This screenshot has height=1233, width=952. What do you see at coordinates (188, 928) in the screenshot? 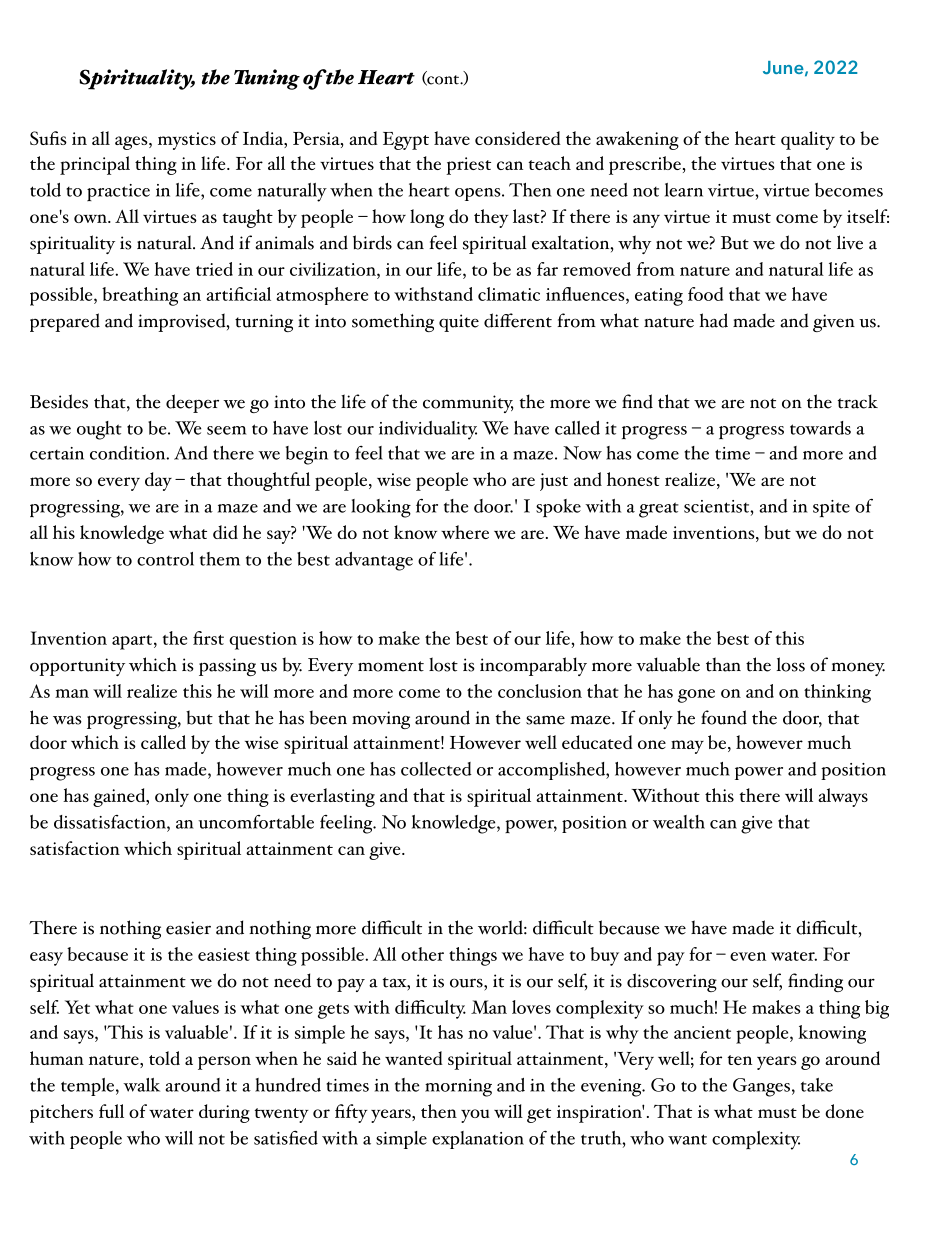
I see `easier` at bounding box center [188, 928].
